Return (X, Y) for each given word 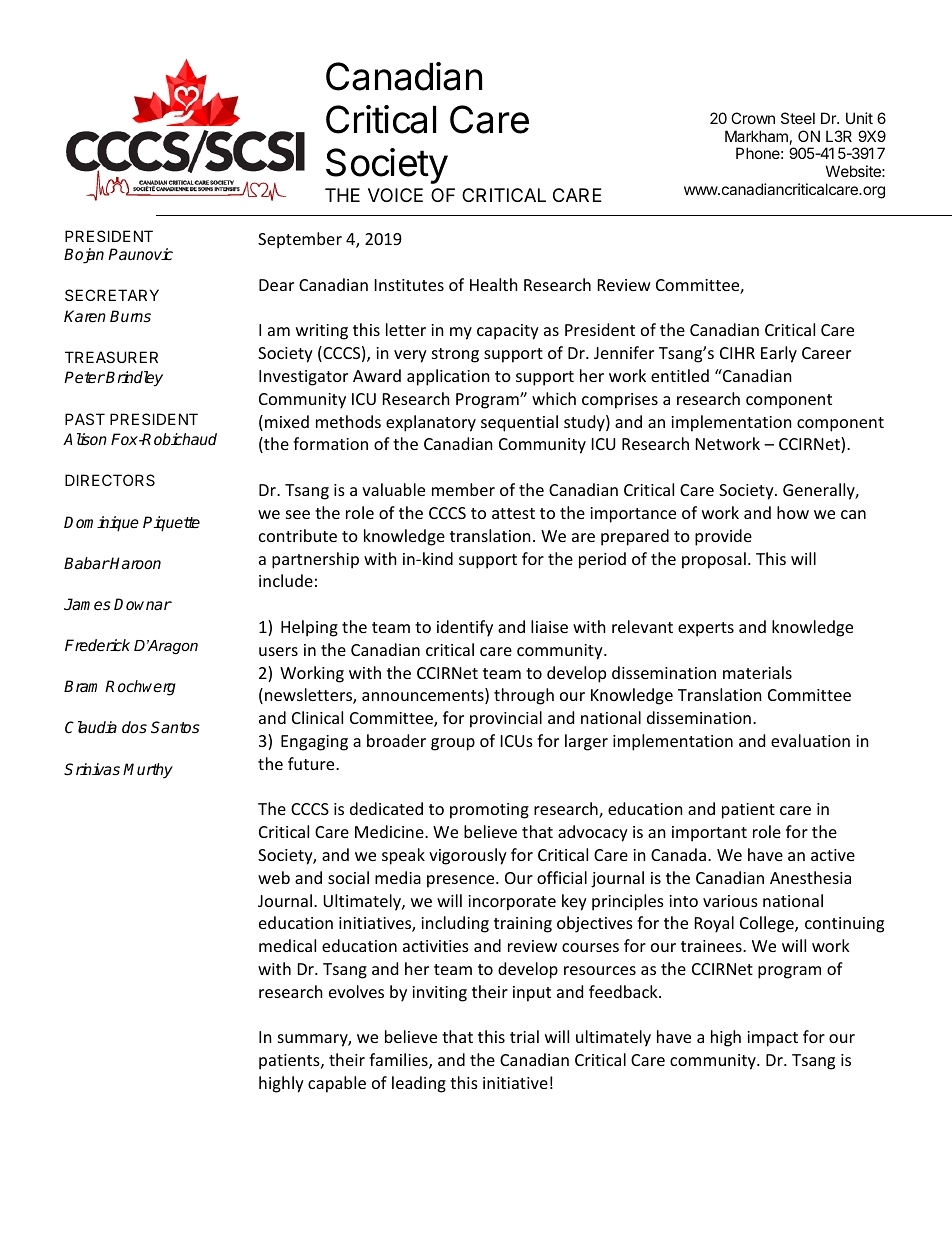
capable (337, 1084)
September (300, 240)
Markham (756, 136)
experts (706, 629)
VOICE (395, 195)
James (87, 604)
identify (465, 628)
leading (419, 1084)
